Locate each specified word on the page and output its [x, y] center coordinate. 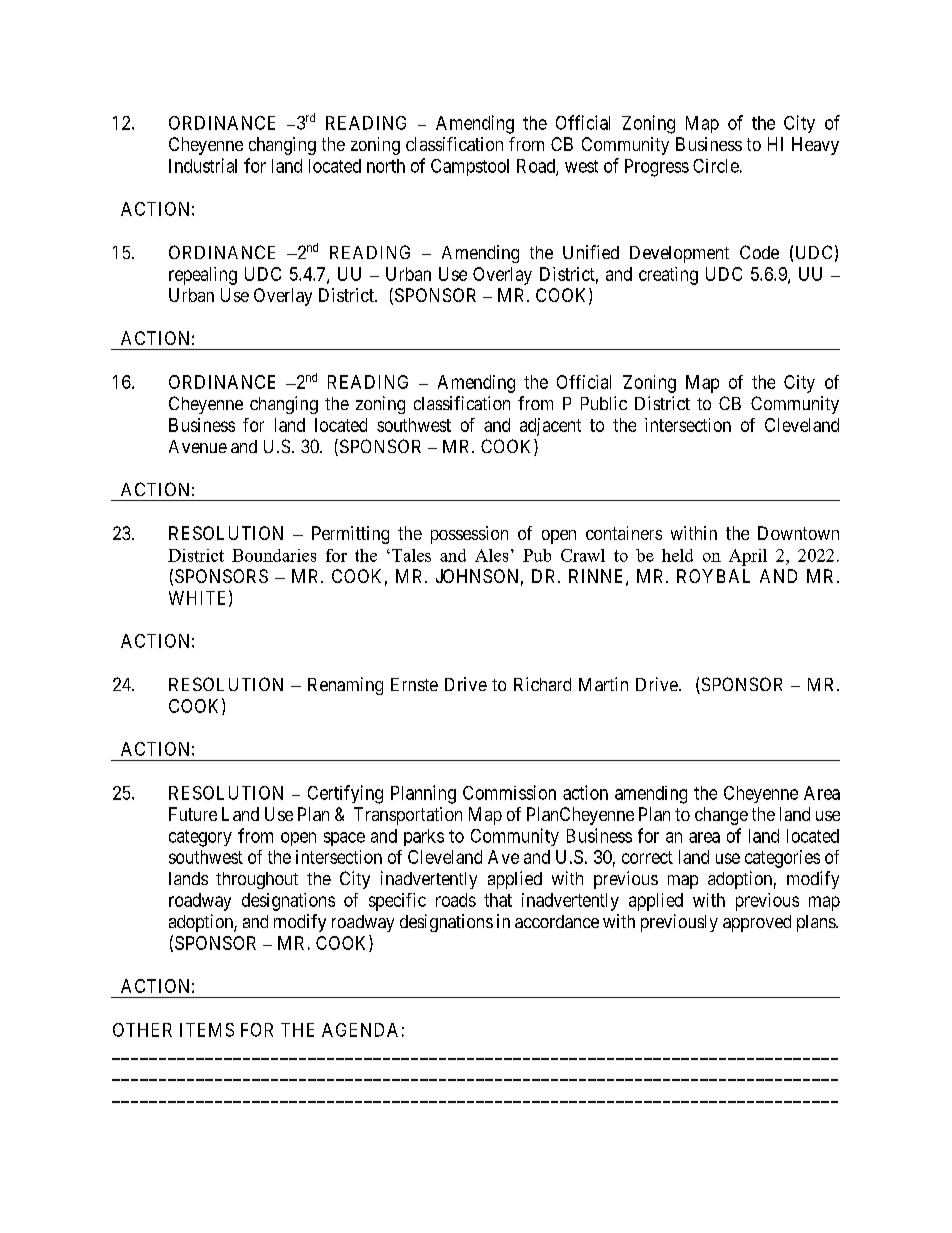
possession [469, 535]
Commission [509, 792]
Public [604, 403]
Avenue [198, 446]
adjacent [550, 427]
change [721, 816]
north [386, 166]
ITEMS [207, 1030]
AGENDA [360, 1030]
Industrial [203, 165]
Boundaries [274, 555]
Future [193, 814]
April [748, 557]
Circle [716, 166]
